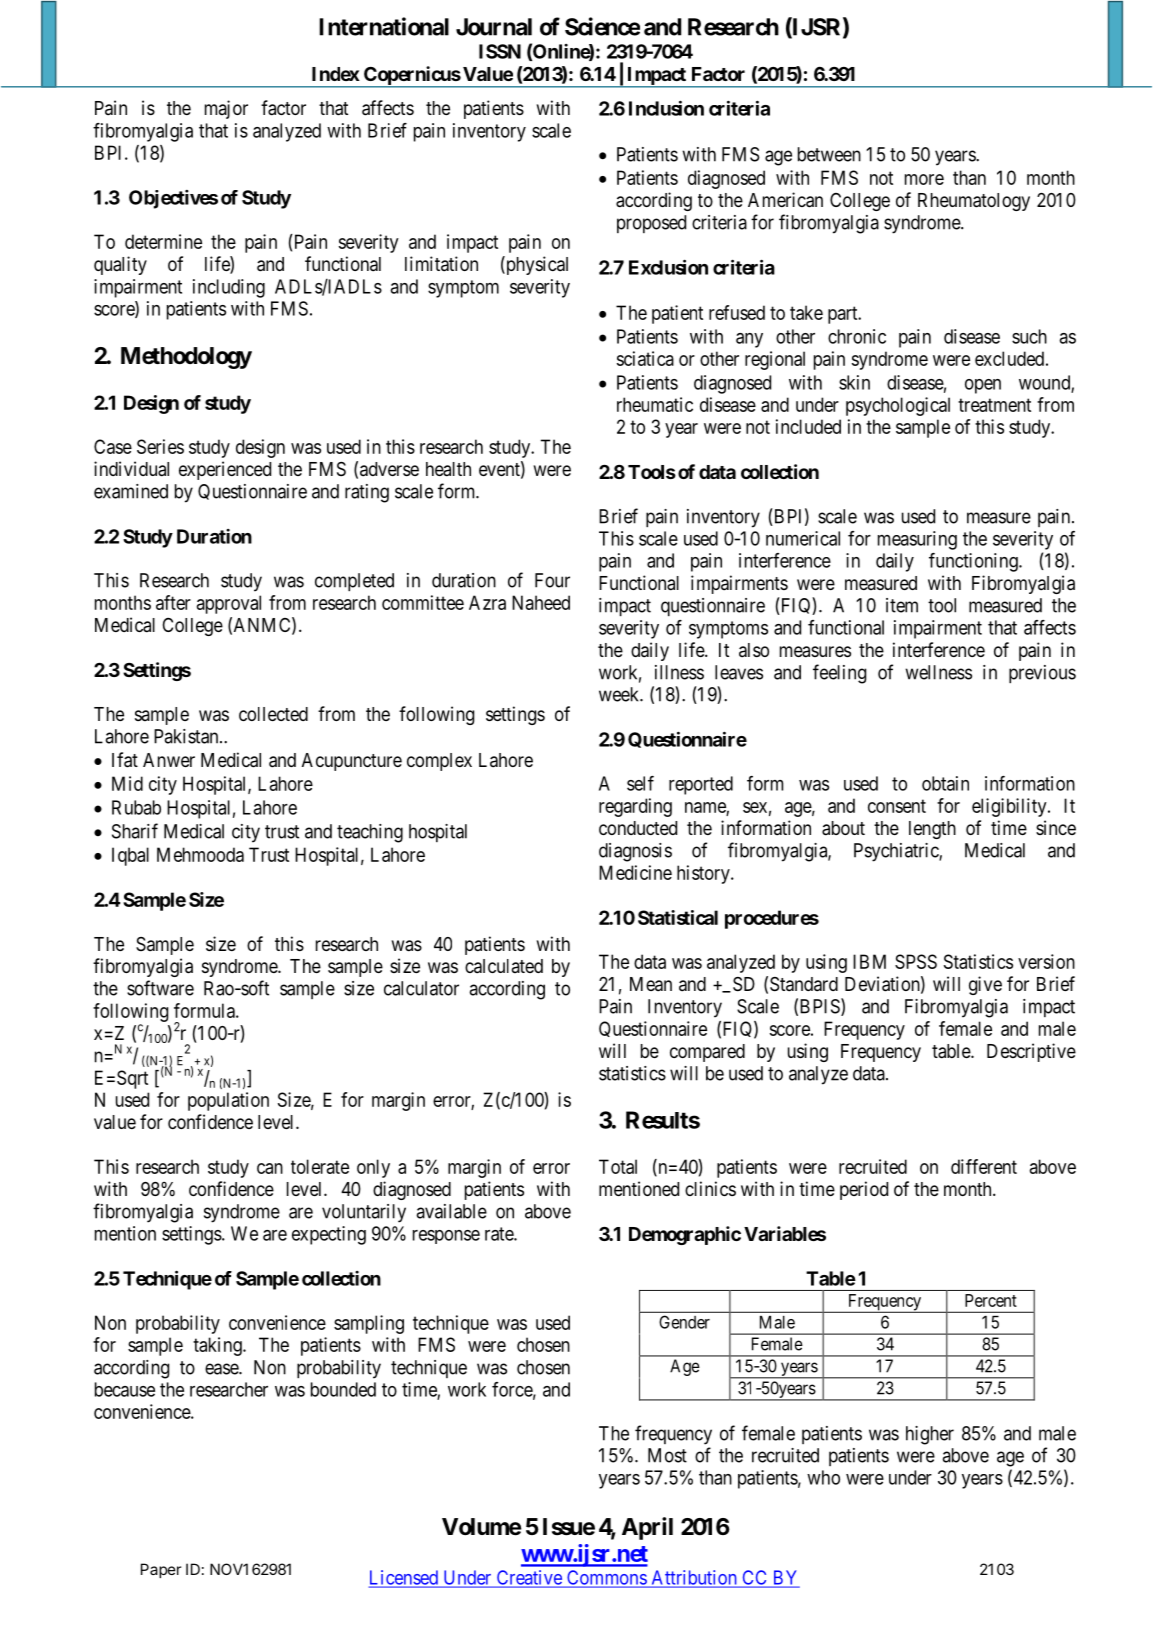 The height and width of the screenshot is (1631, 1153). Describe the element at coordinates (226, 109) in the screenshot. I see `major` at that location.
